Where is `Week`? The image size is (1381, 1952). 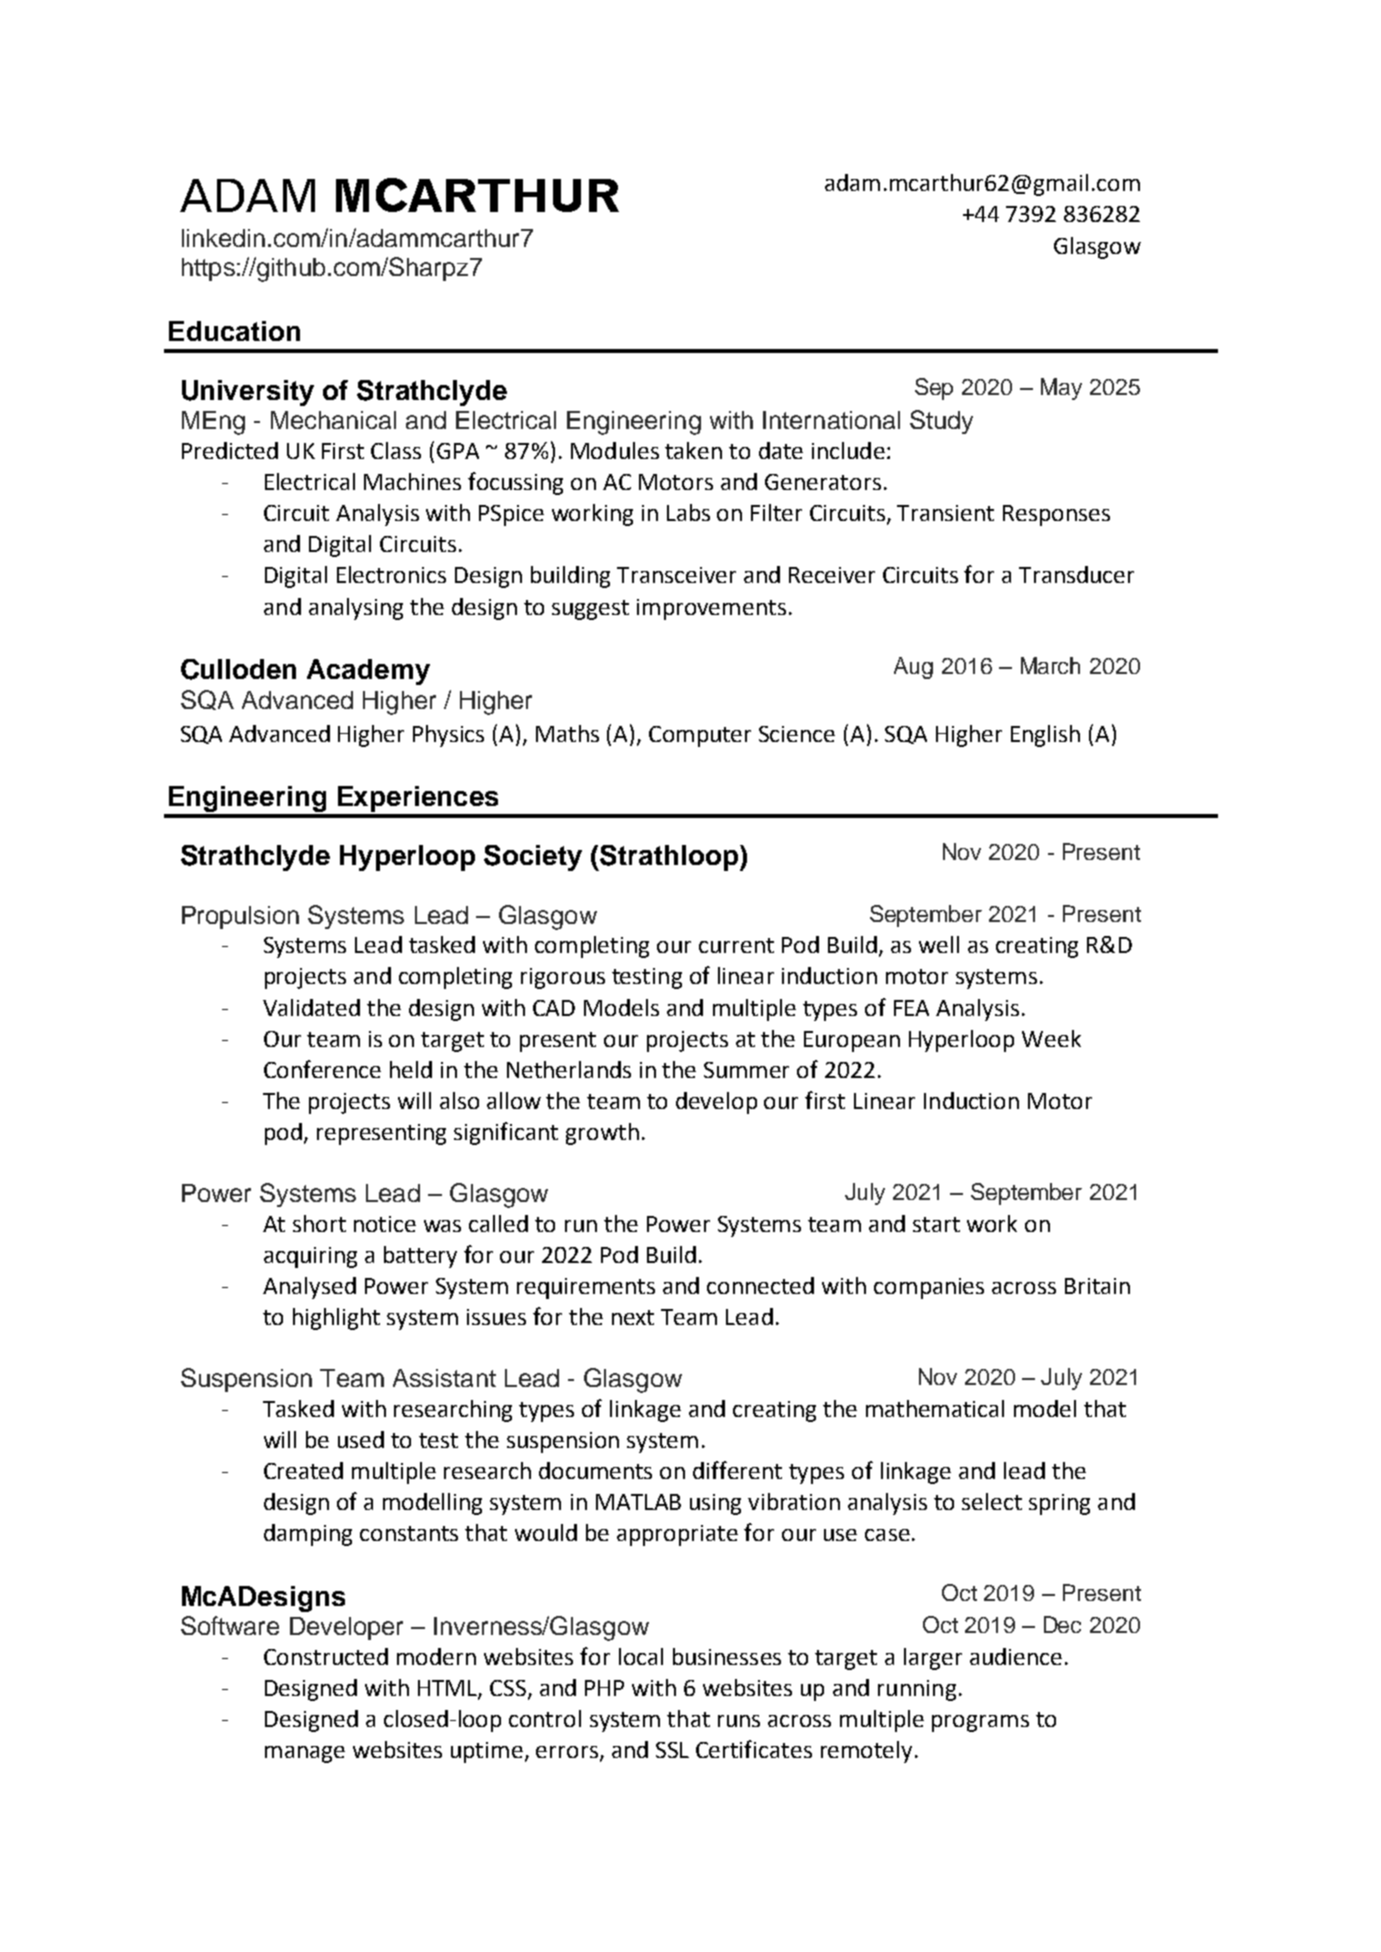 Week is located at coordinates (1051, 1038).
